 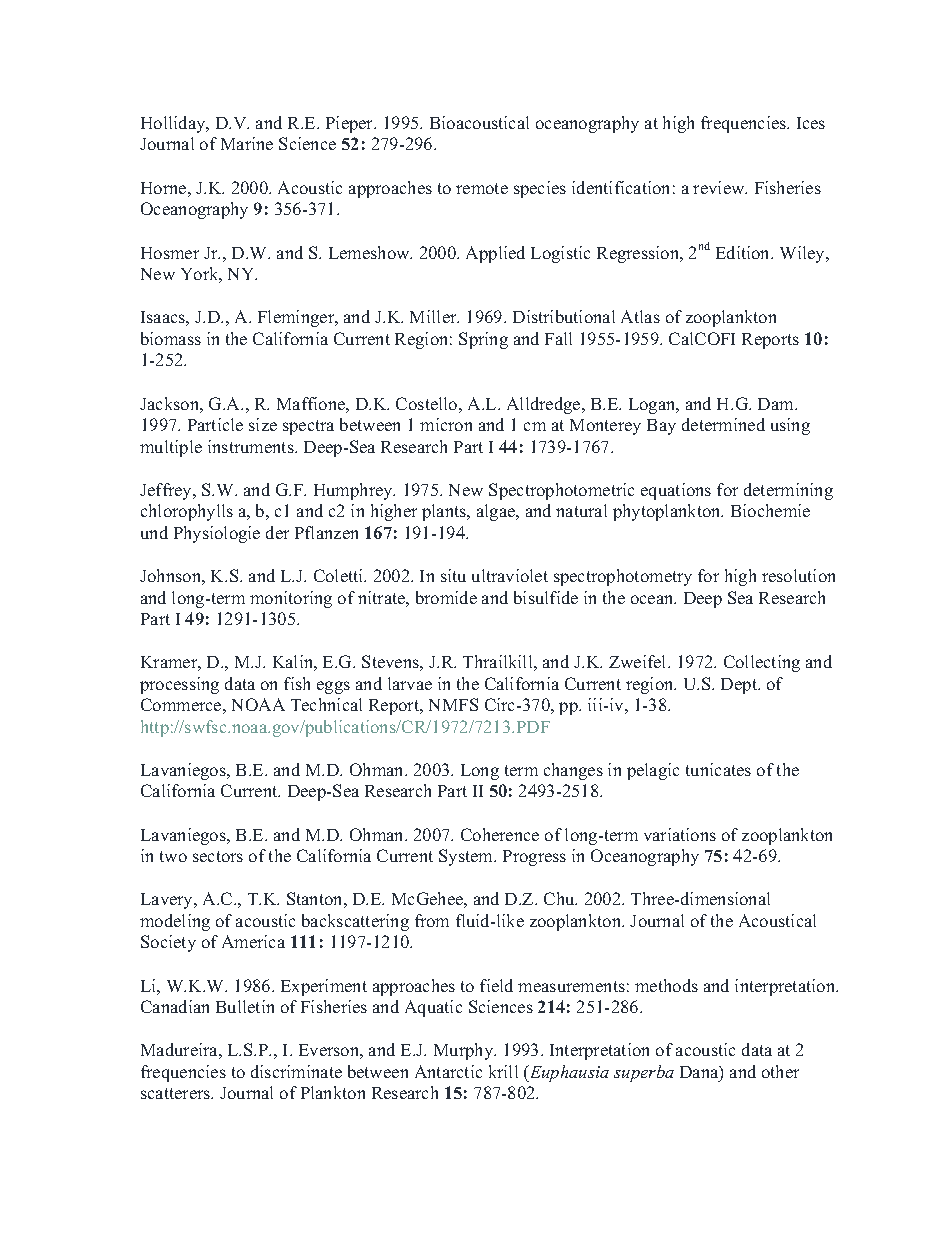 What do you see at coordinates (573, 771) in the page?
I see `changes` at bounding box center [573, 771].
